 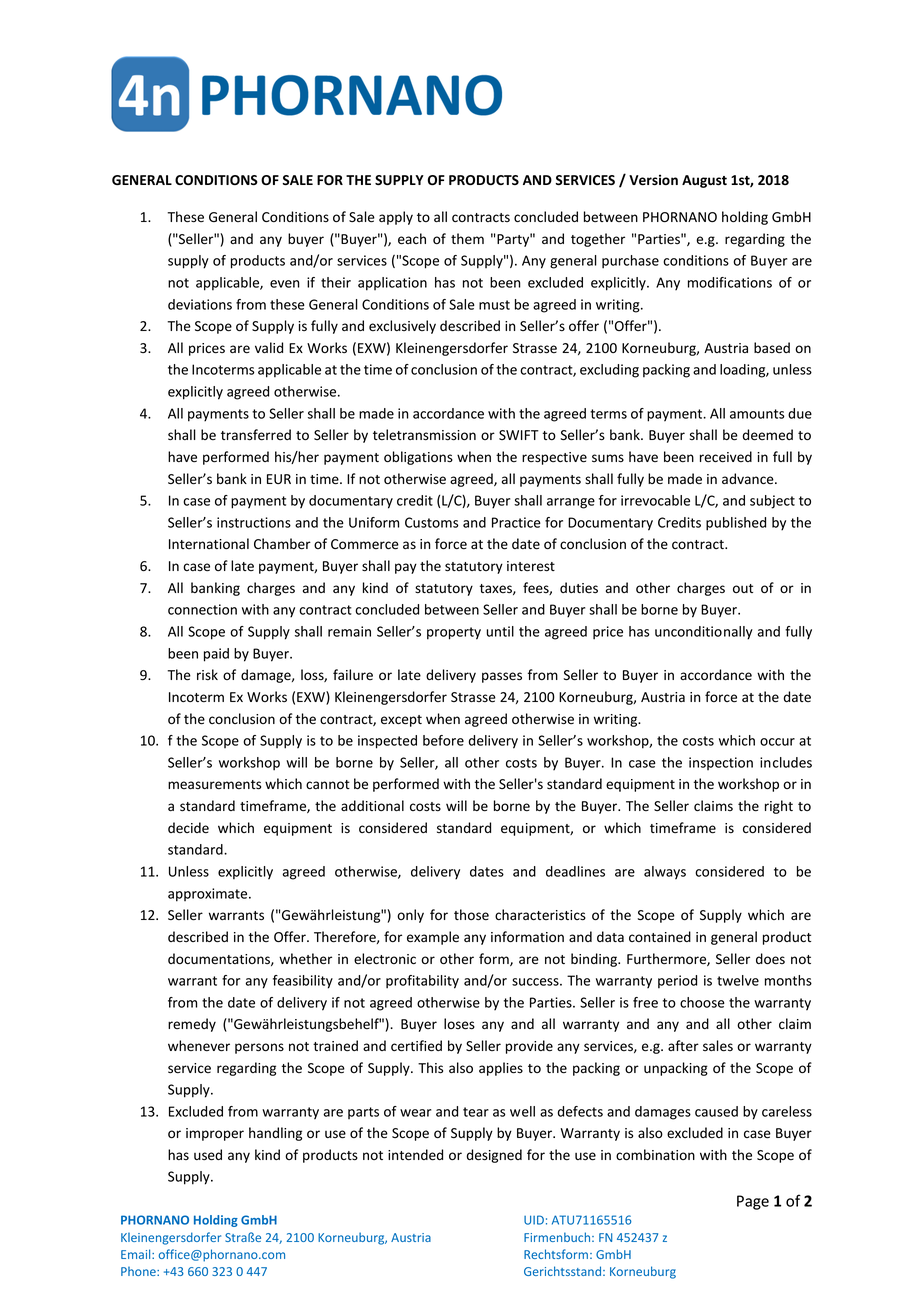 What do you see at coordinates (753, 1202) in the document?
I see `Page` at bounding box center [753, 1202].
